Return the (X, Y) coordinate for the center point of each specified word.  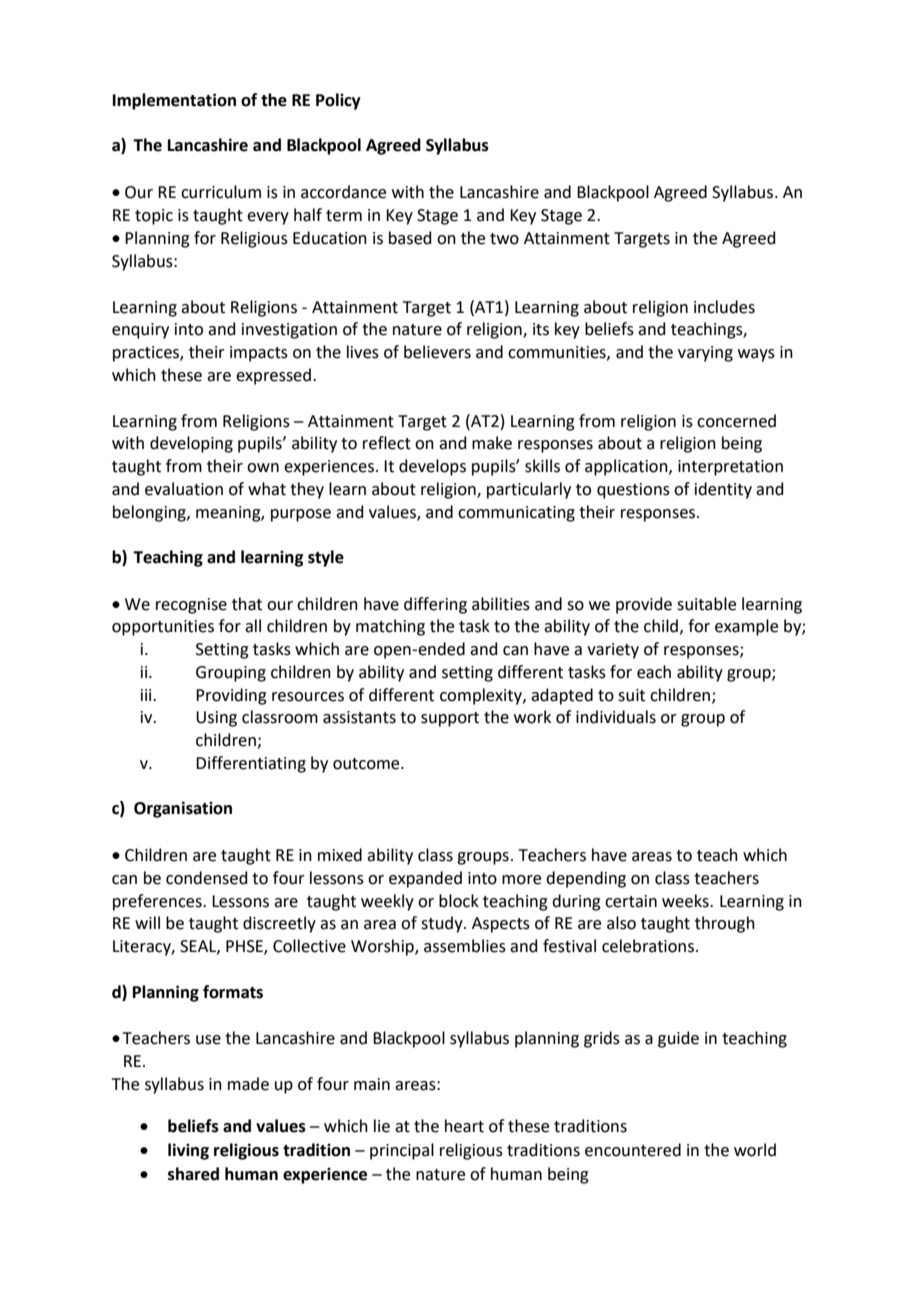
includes (724, 307)
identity (723, 490)
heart (464, 1126)
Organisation (183, 809)
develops (432, 467)
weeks (686, 901)
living (188, 1151)
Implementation (174, 101)
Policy (338, 101)
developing (191, 444)
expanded (425, 879)
